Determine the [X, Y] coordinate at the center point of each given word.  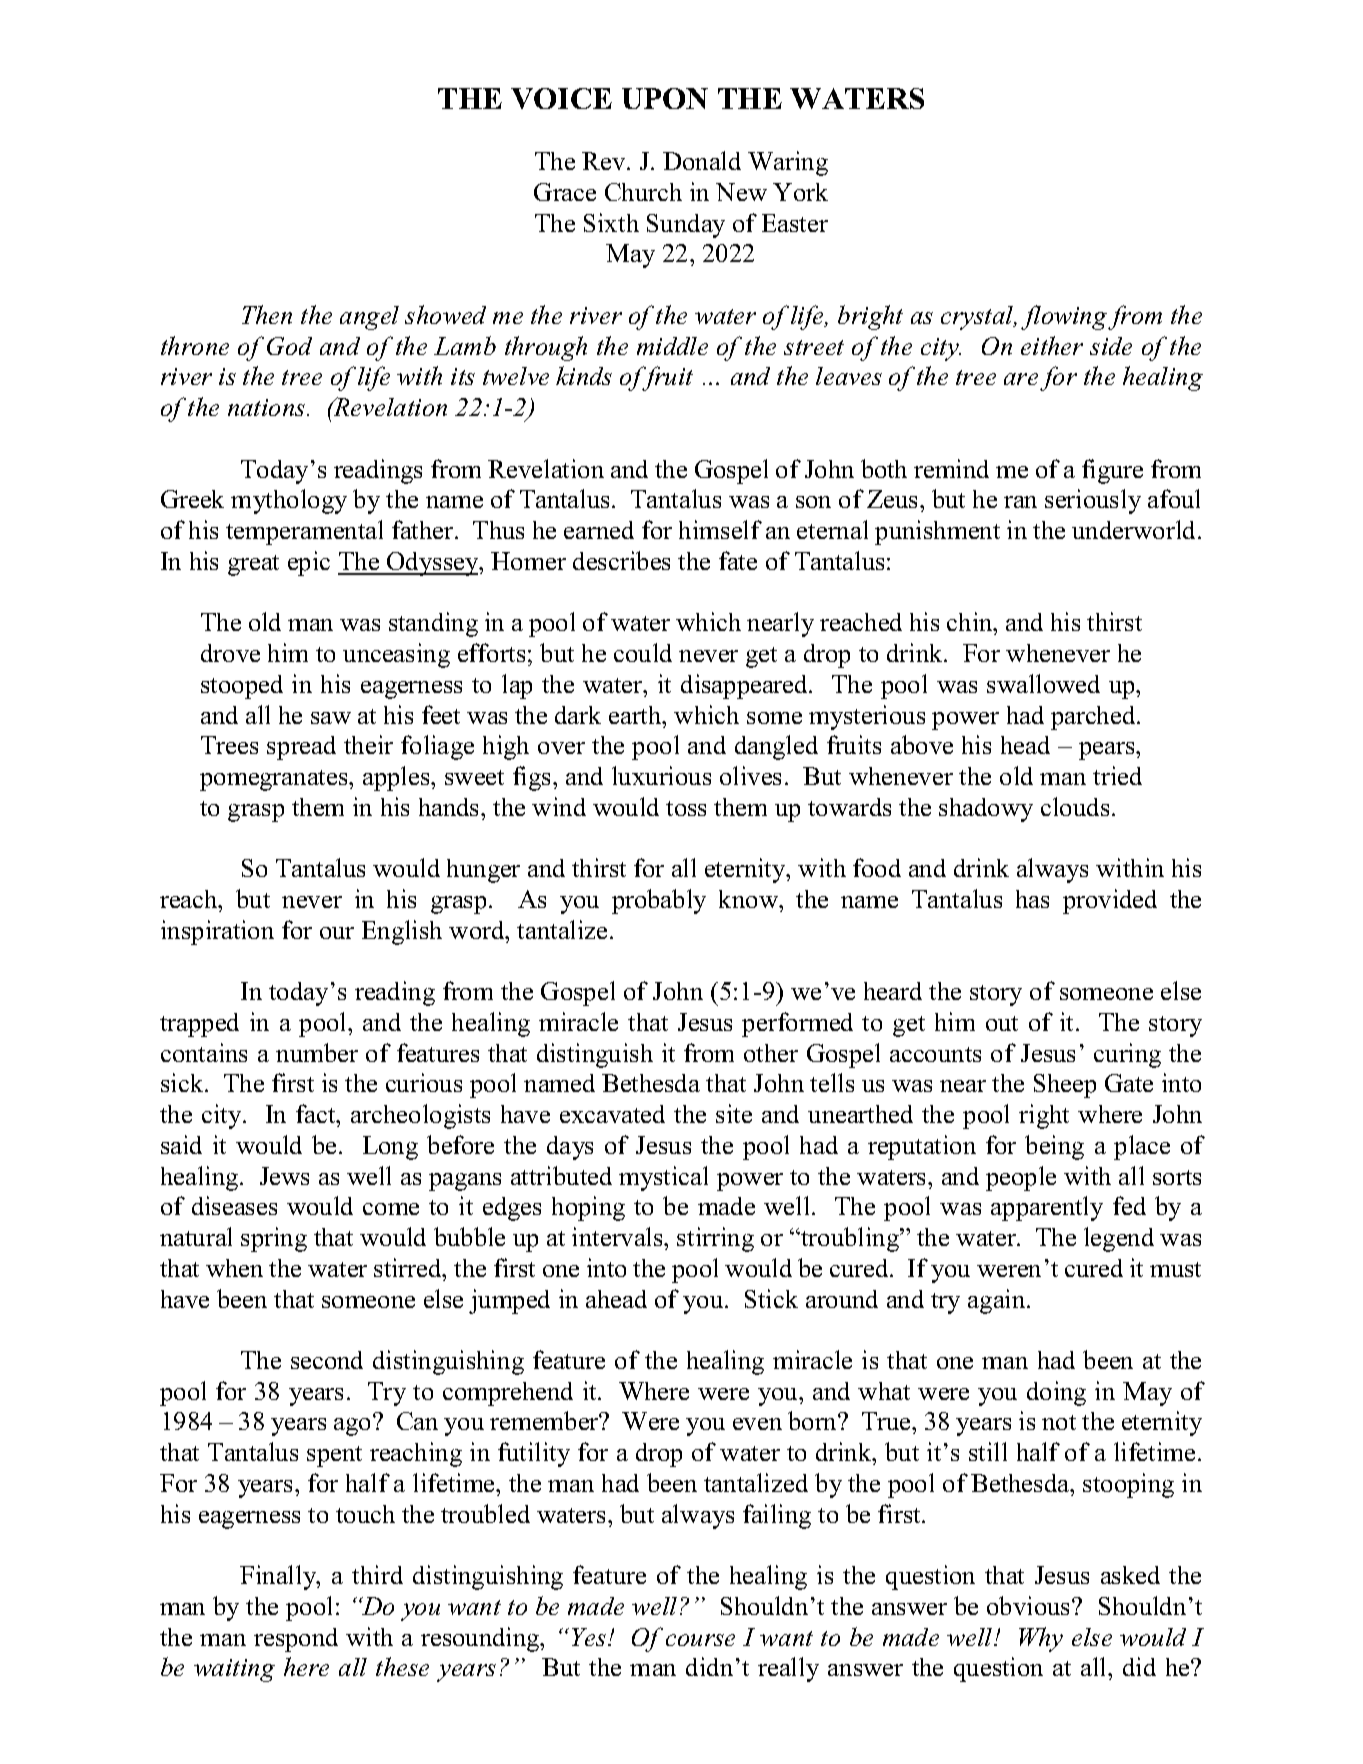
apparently [1047, 1208]
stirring [715, 1239]
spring [274, 1239]
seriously [1093, 501]
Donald [702, 160]
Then [267, 314]
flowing [1064, 317]
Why [1041, 1639]
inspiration [217, 932]
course [700, 1640]
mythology [289, 501]
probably [659, 901]
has [1032, 899]
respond [296, 1640]
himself [720, 529]
